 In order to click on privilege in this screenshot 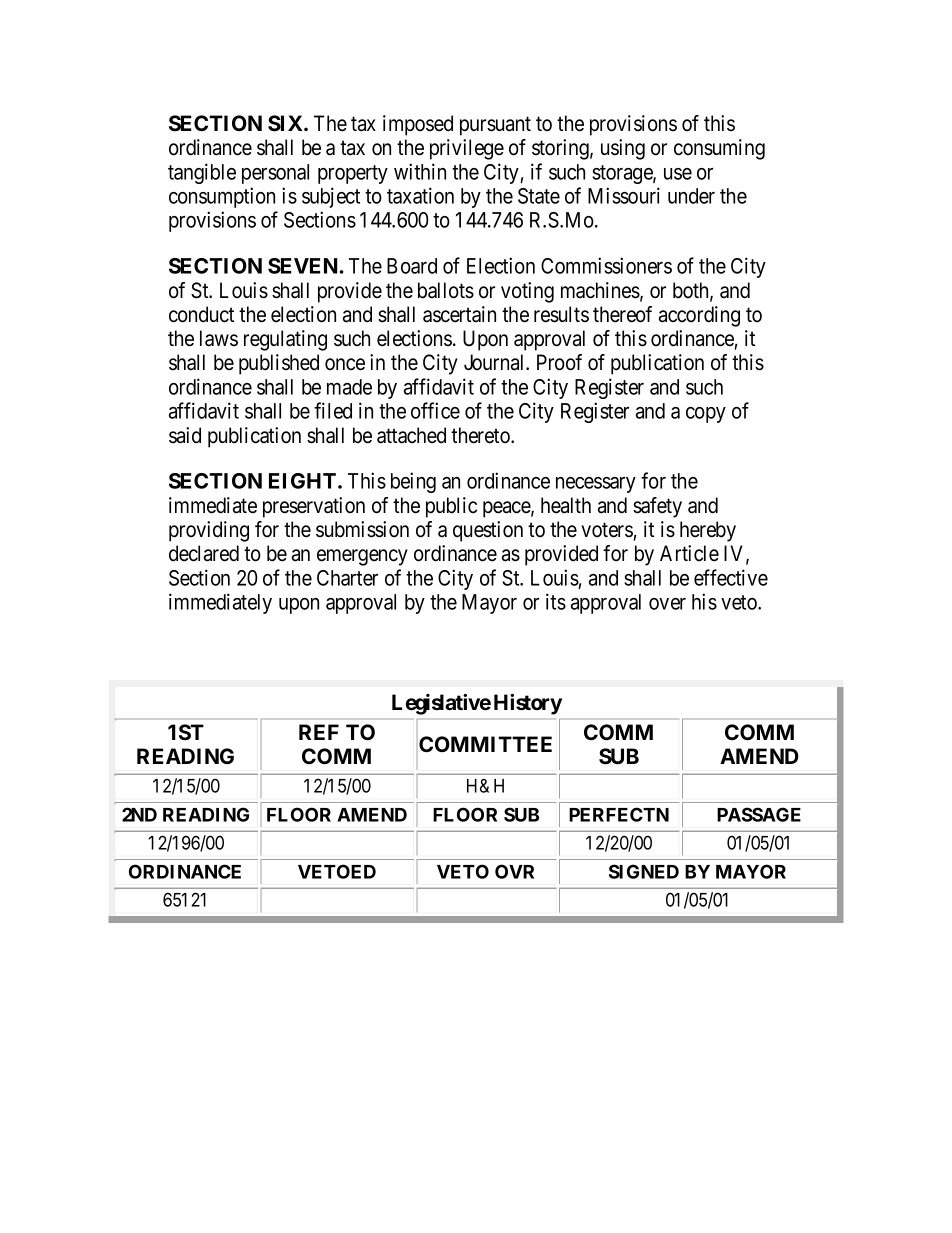, I will do `click(467, 149)`.
